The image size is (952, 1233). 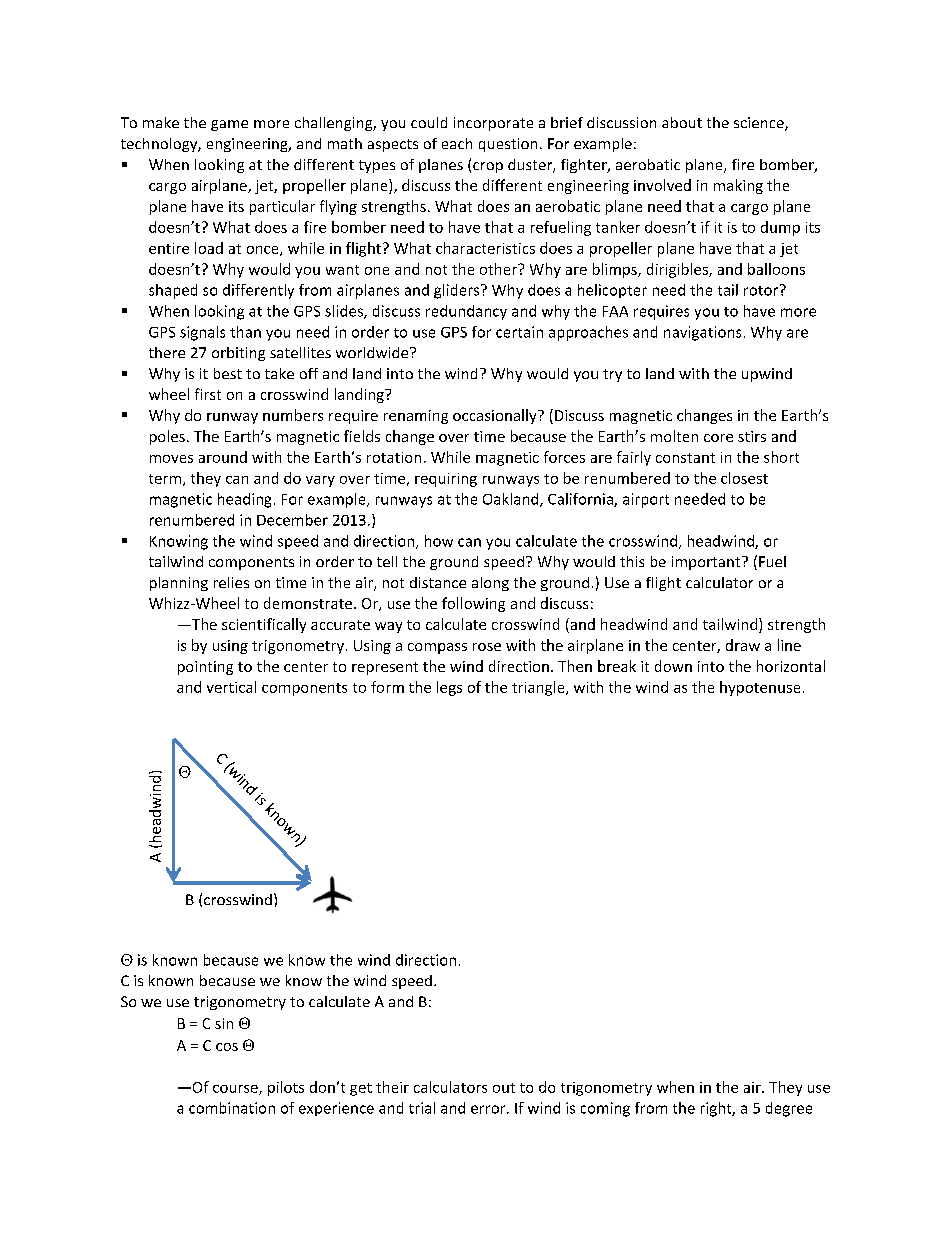 I want to click on each, so click(x=457, y=143).
